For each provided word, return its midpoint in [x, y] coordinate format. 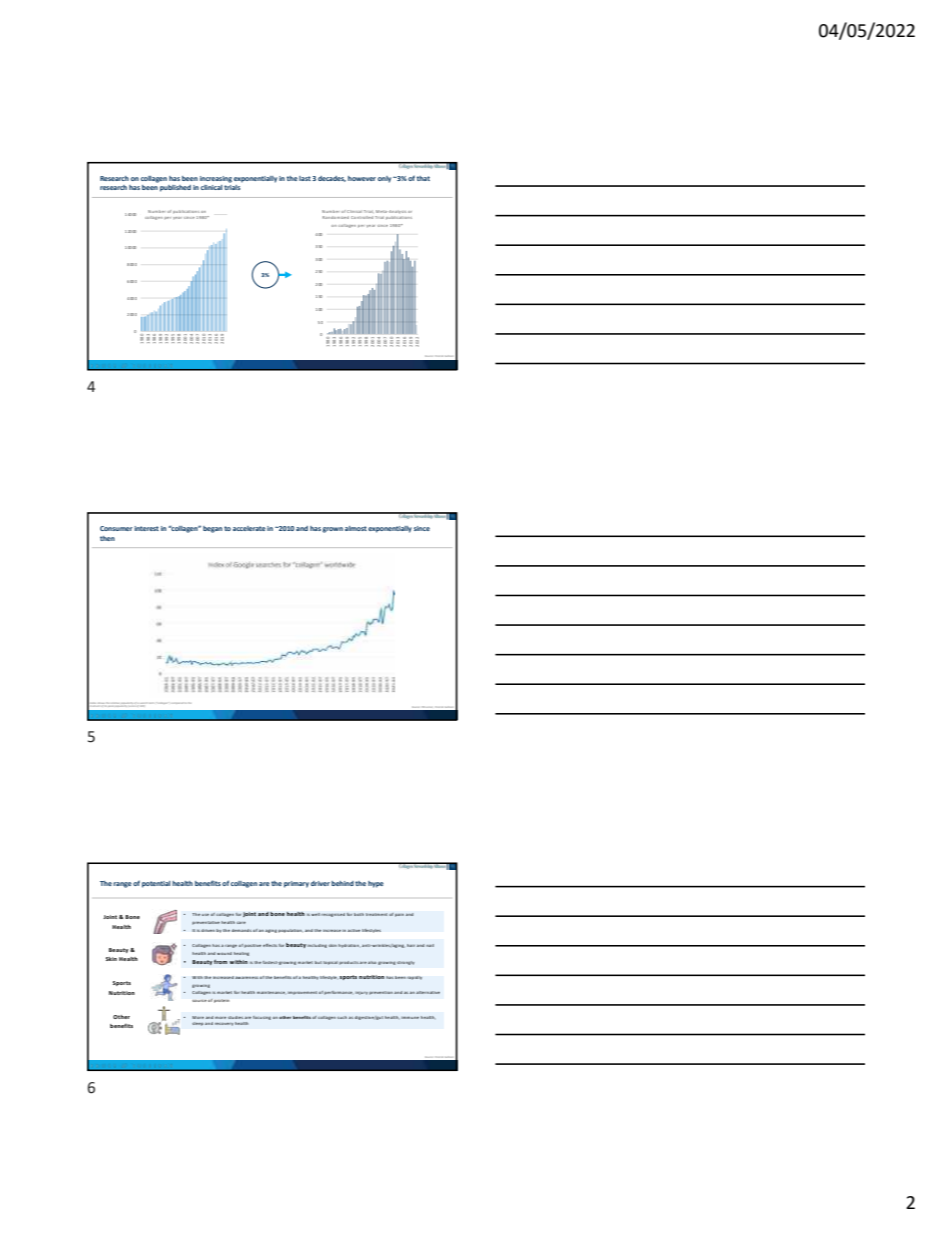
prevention [381, 993]
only [384, 179]
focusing [262, 1018]
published [175, 188]
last [305, 178]
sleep [198, 1024]
